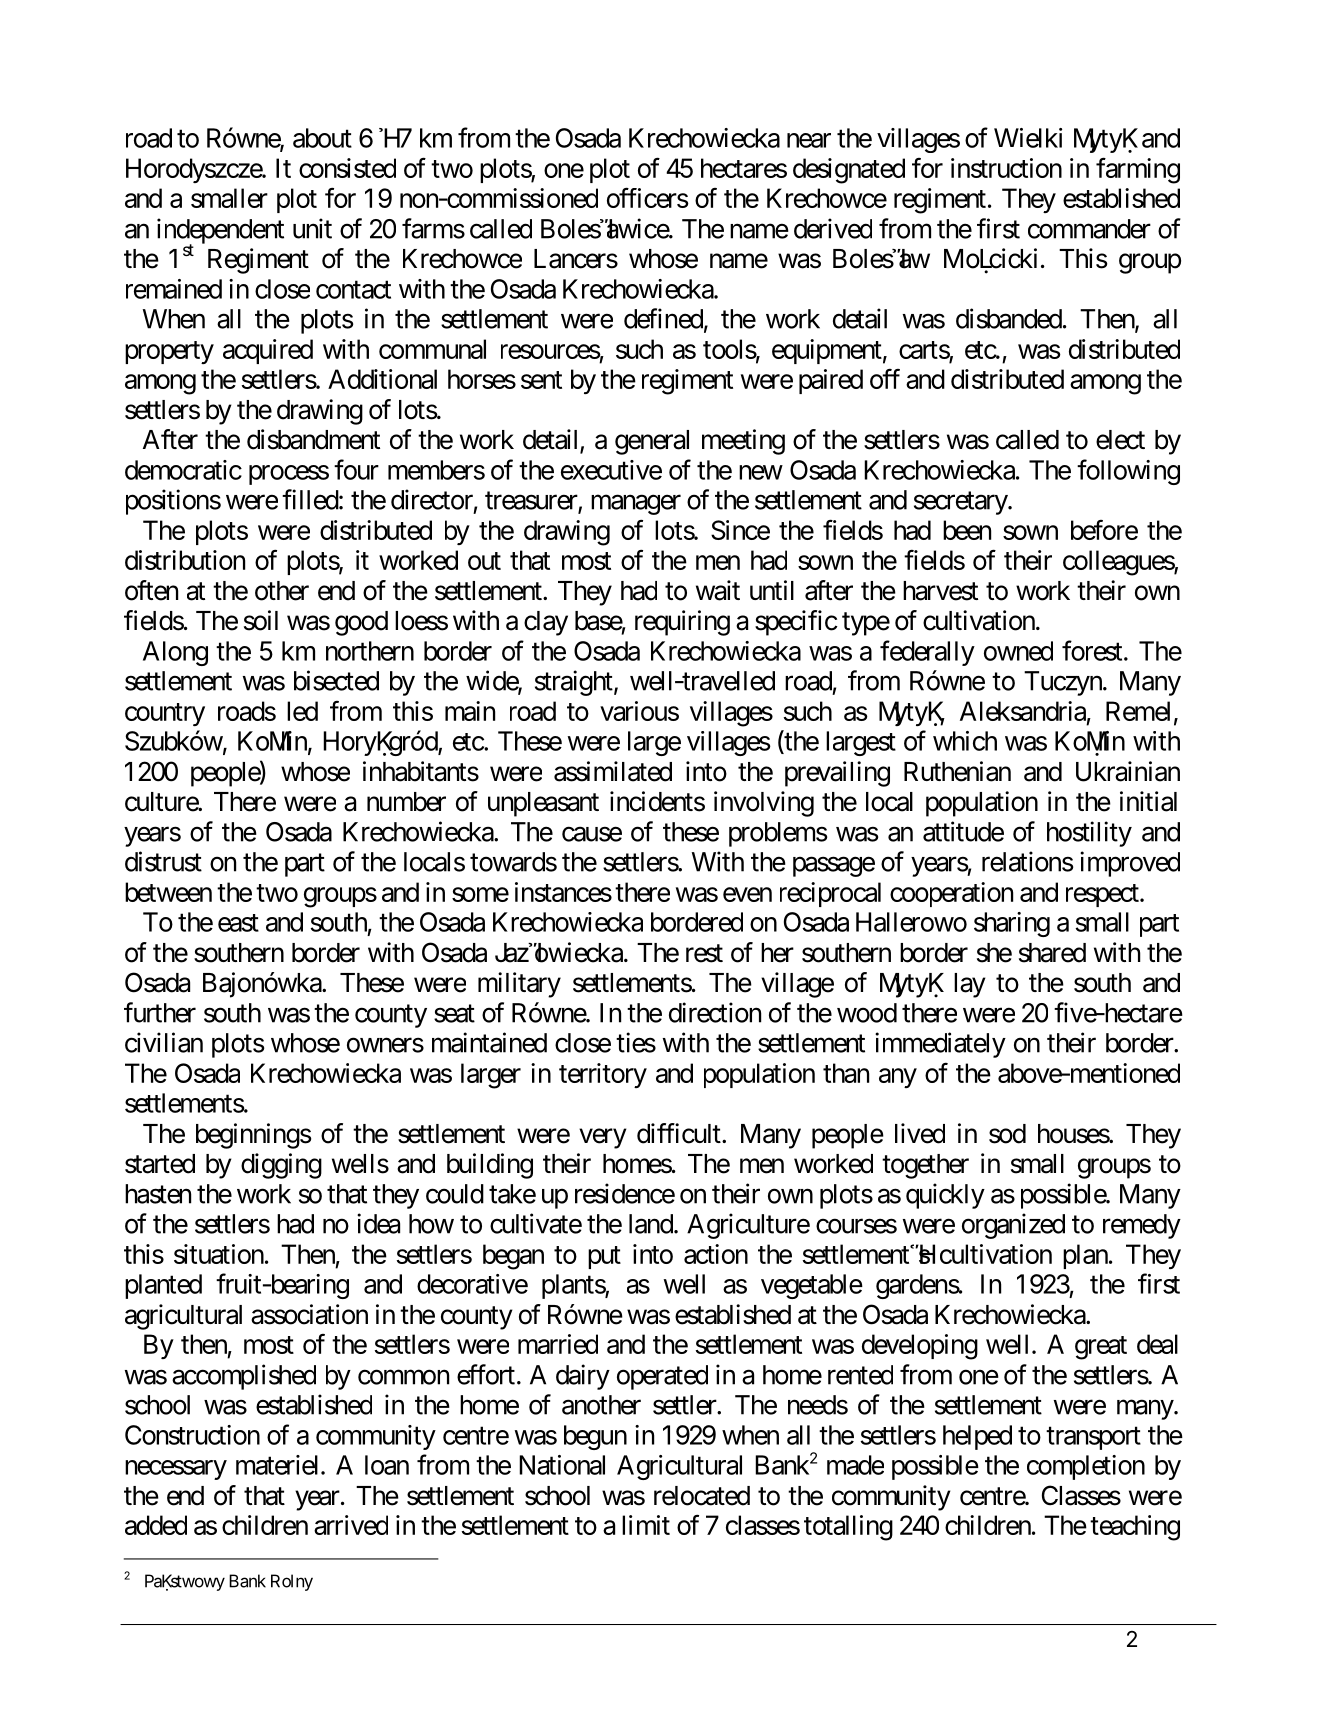 This page has height=1731, width=1337. I want to click on assimilated, so click(613, 771).
